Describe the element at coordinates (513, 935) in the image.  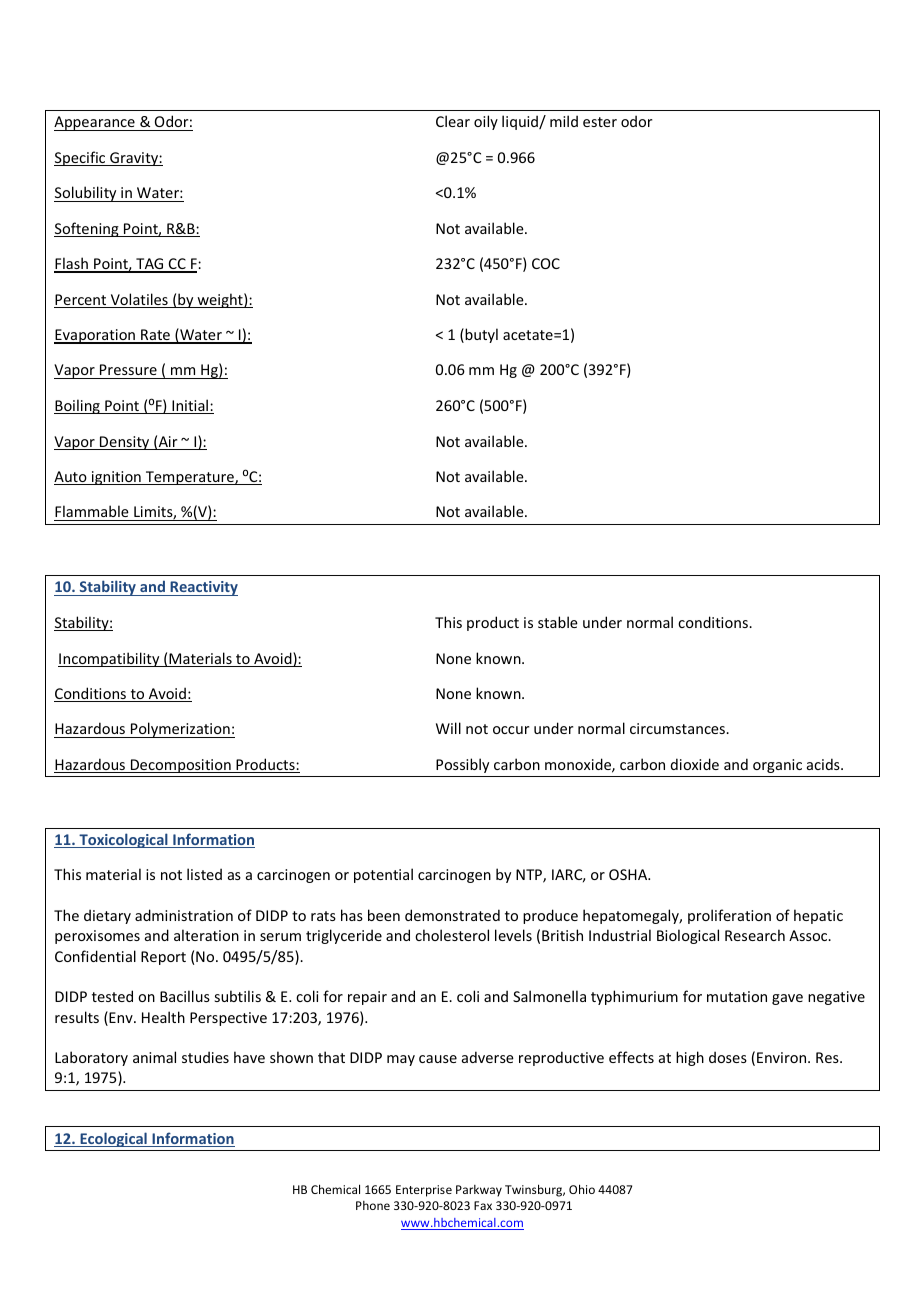
I see `levels` at that location.
